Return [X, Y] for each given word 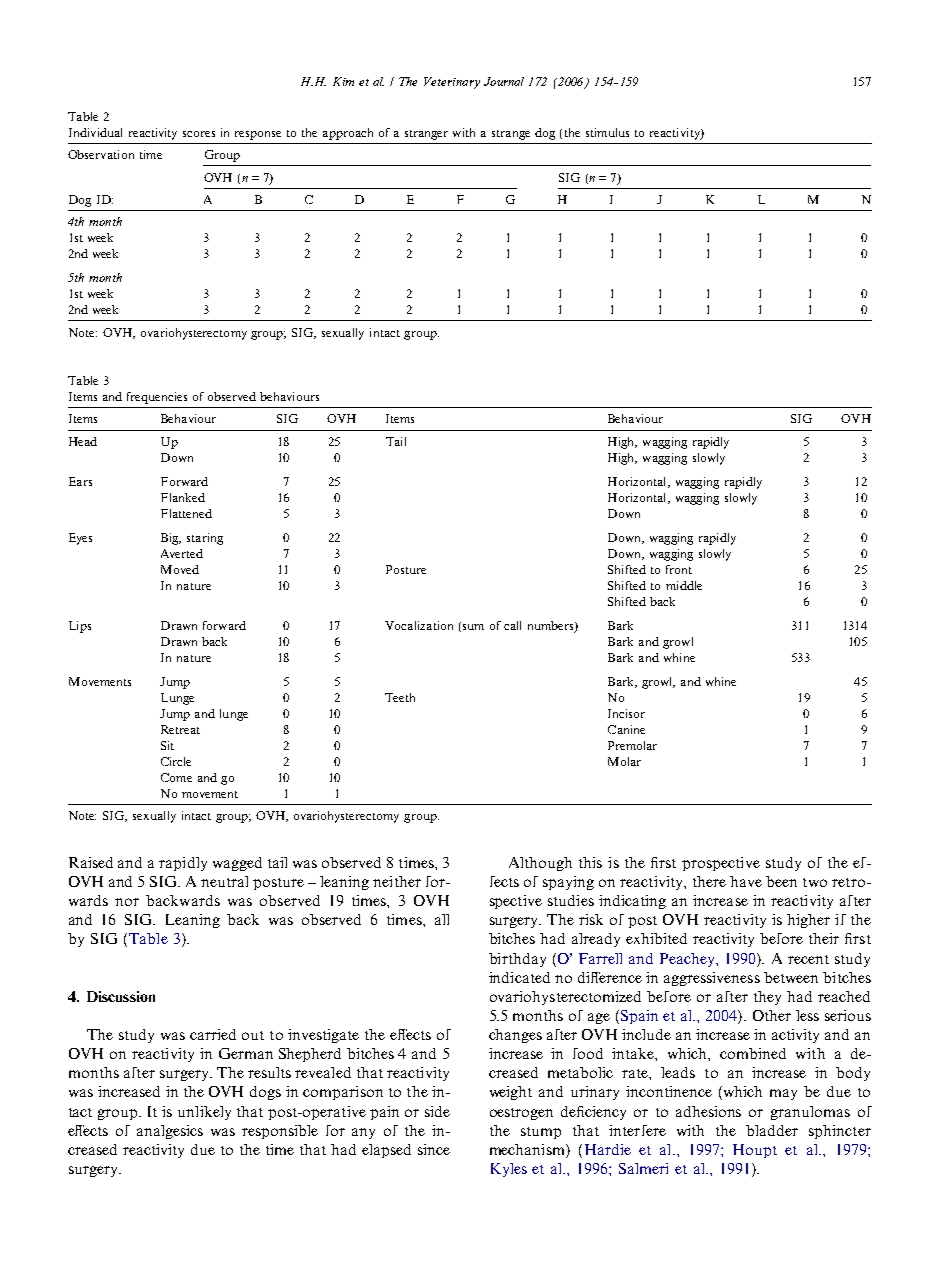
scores [199, 134]
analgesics [170, 1132]
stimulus [607, 132]
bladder [772, 1130]
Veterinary [452, 83]
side [437, 1111]
